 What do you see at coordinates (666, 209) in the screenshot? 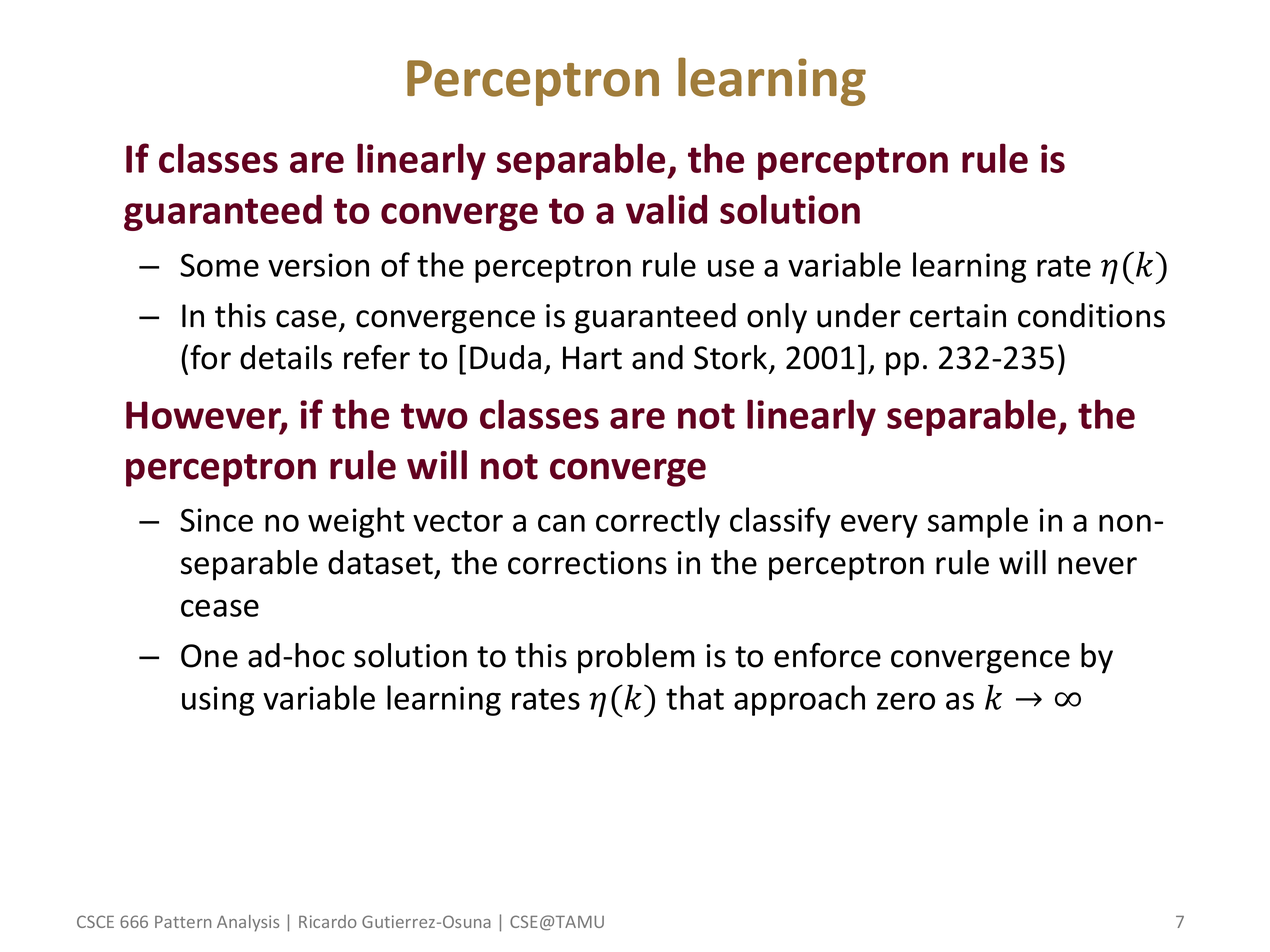
I see `valid` at bounding box center [666, 209].
